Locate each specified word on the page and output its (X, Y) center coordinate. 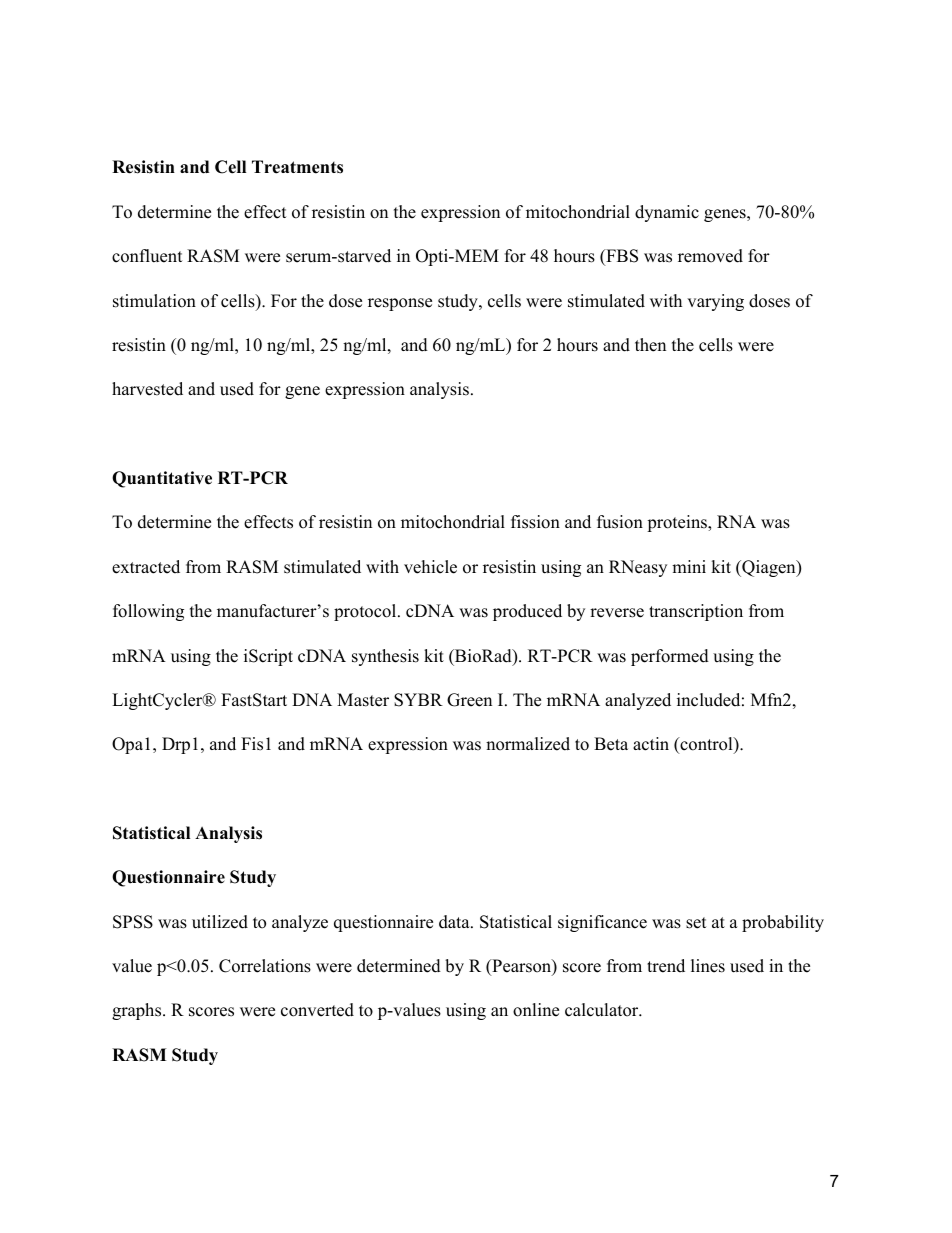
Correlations (265, 966)
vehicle (430, 567)
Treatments (297, 167)
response (400, 304)
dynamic (667, 213)
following (148, 612)
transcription (696, 612)
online (536, 1010)
